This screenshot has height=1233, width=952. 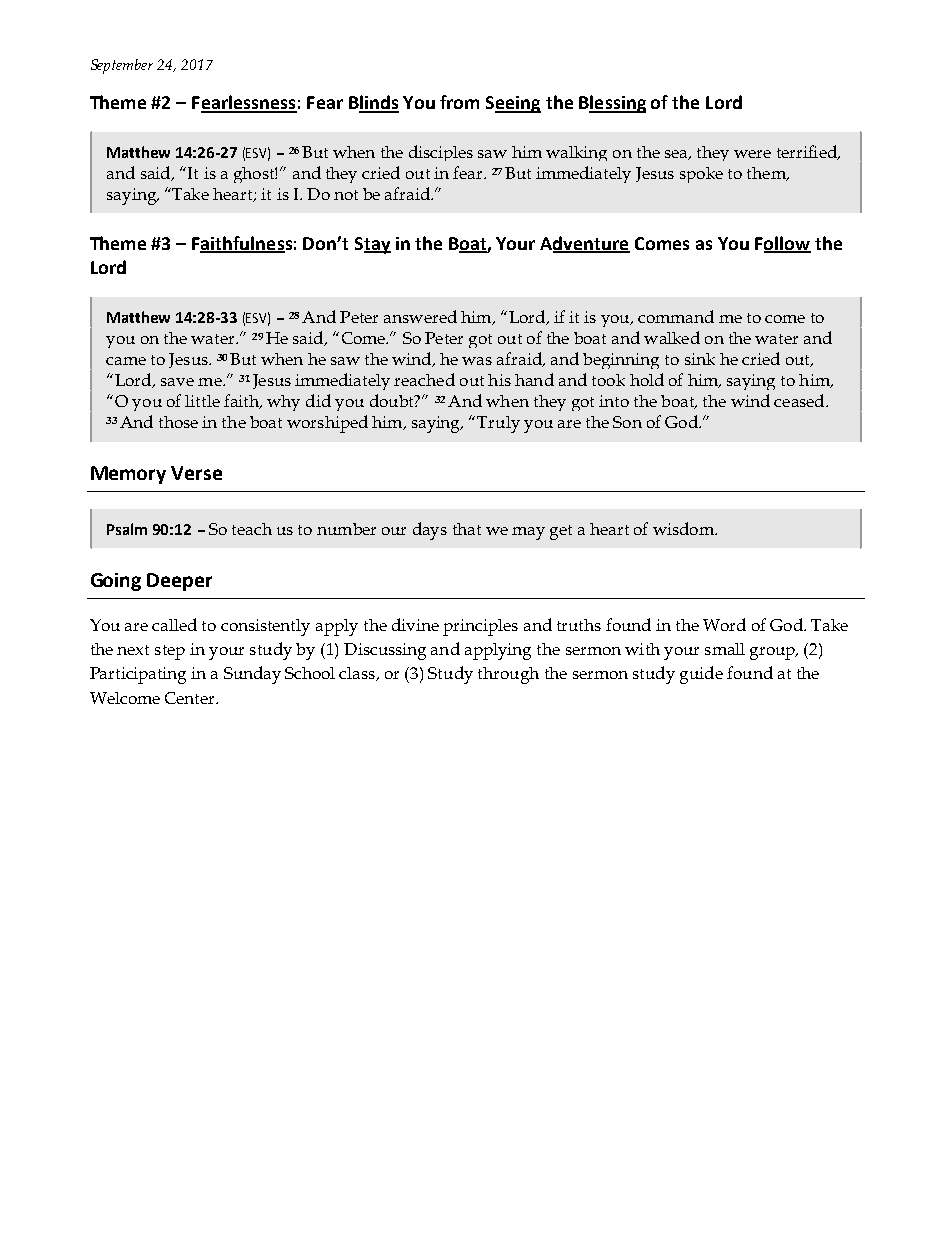 What do you see at coordinates (346, 195) in the screenshot?
I see `not` at bounding box center [346, 195].
